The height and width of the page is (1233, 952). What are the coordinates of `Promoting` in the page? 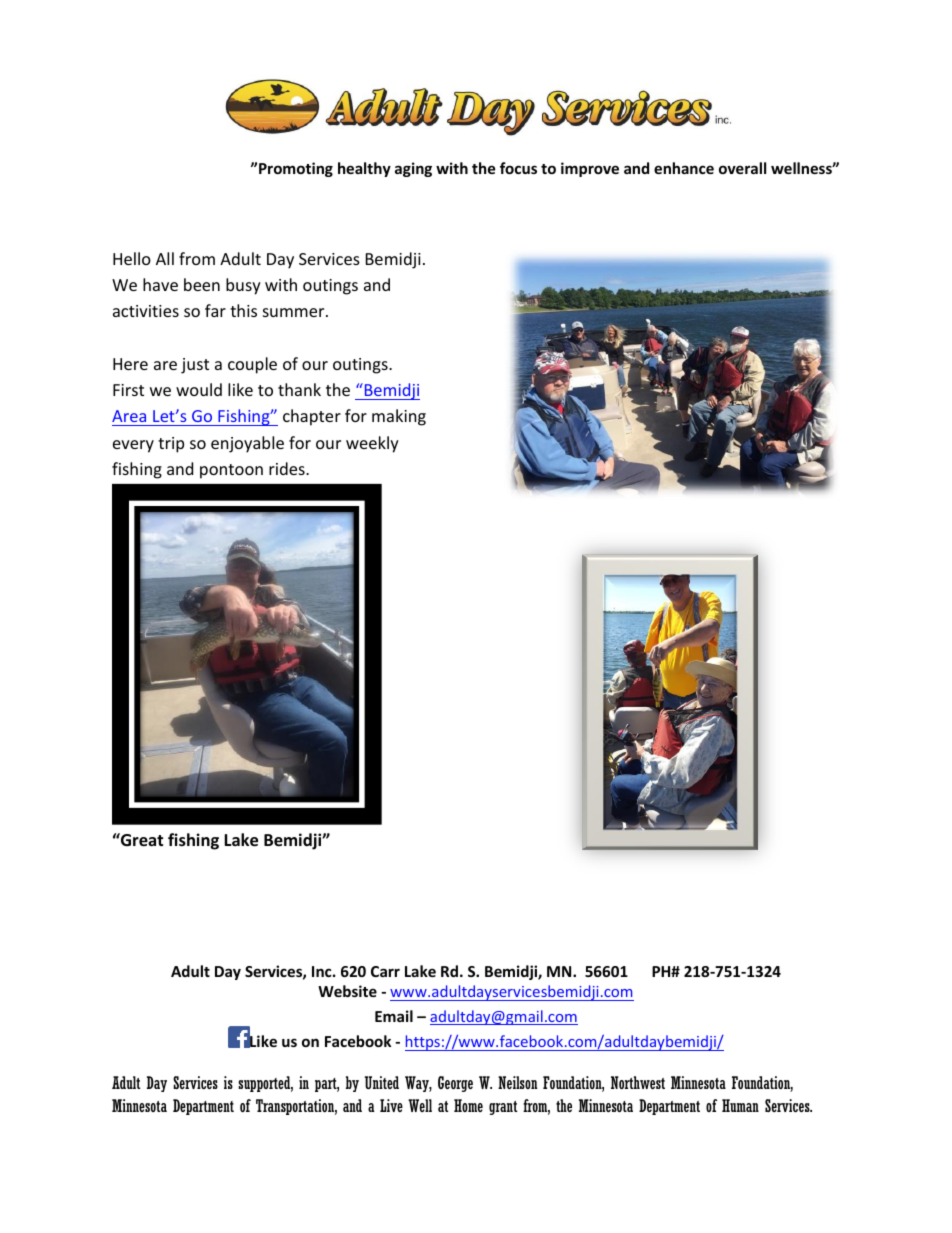 It's located at (296, 169).
